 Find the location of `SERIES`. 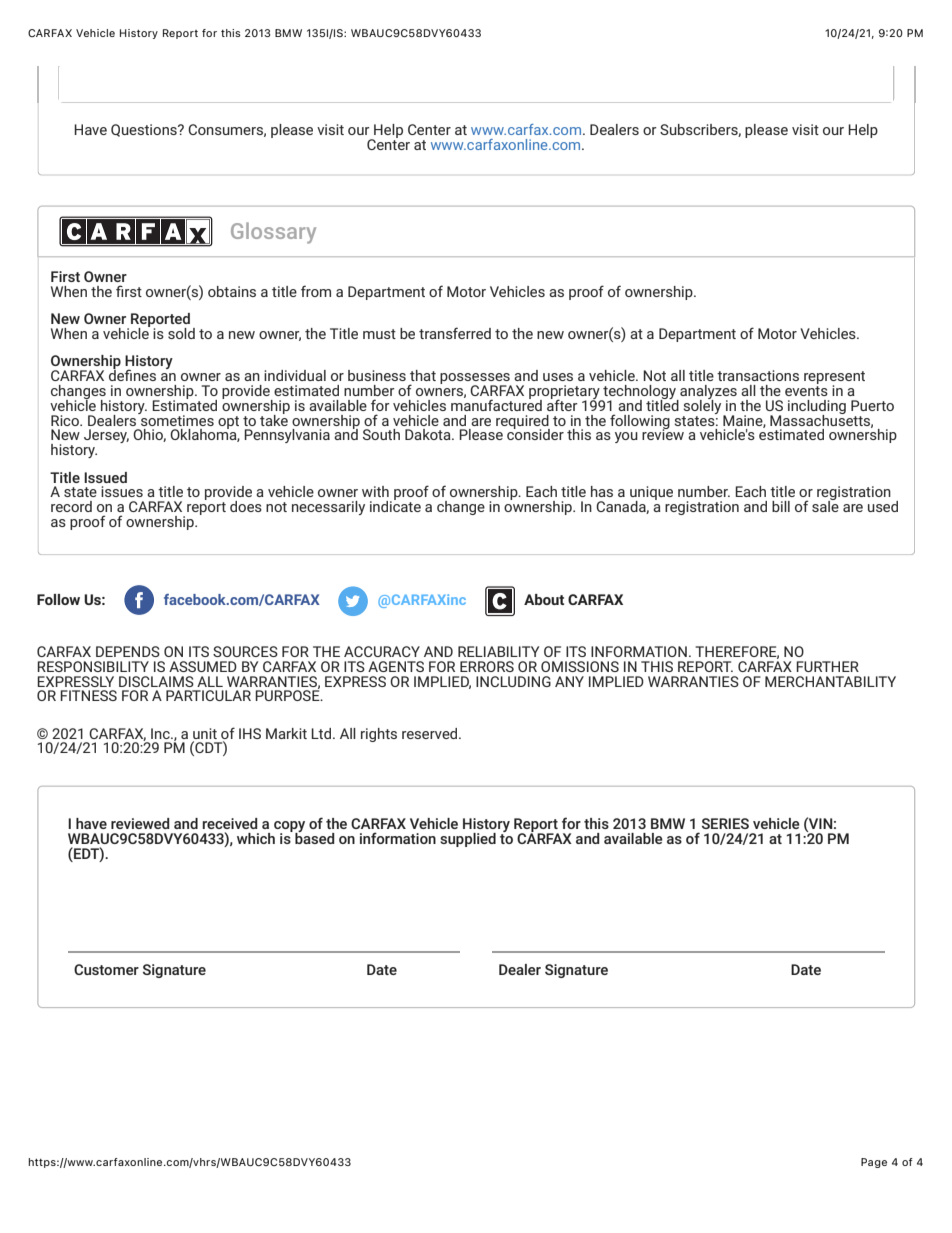

SERIES is located at coordinates (725, 823).
